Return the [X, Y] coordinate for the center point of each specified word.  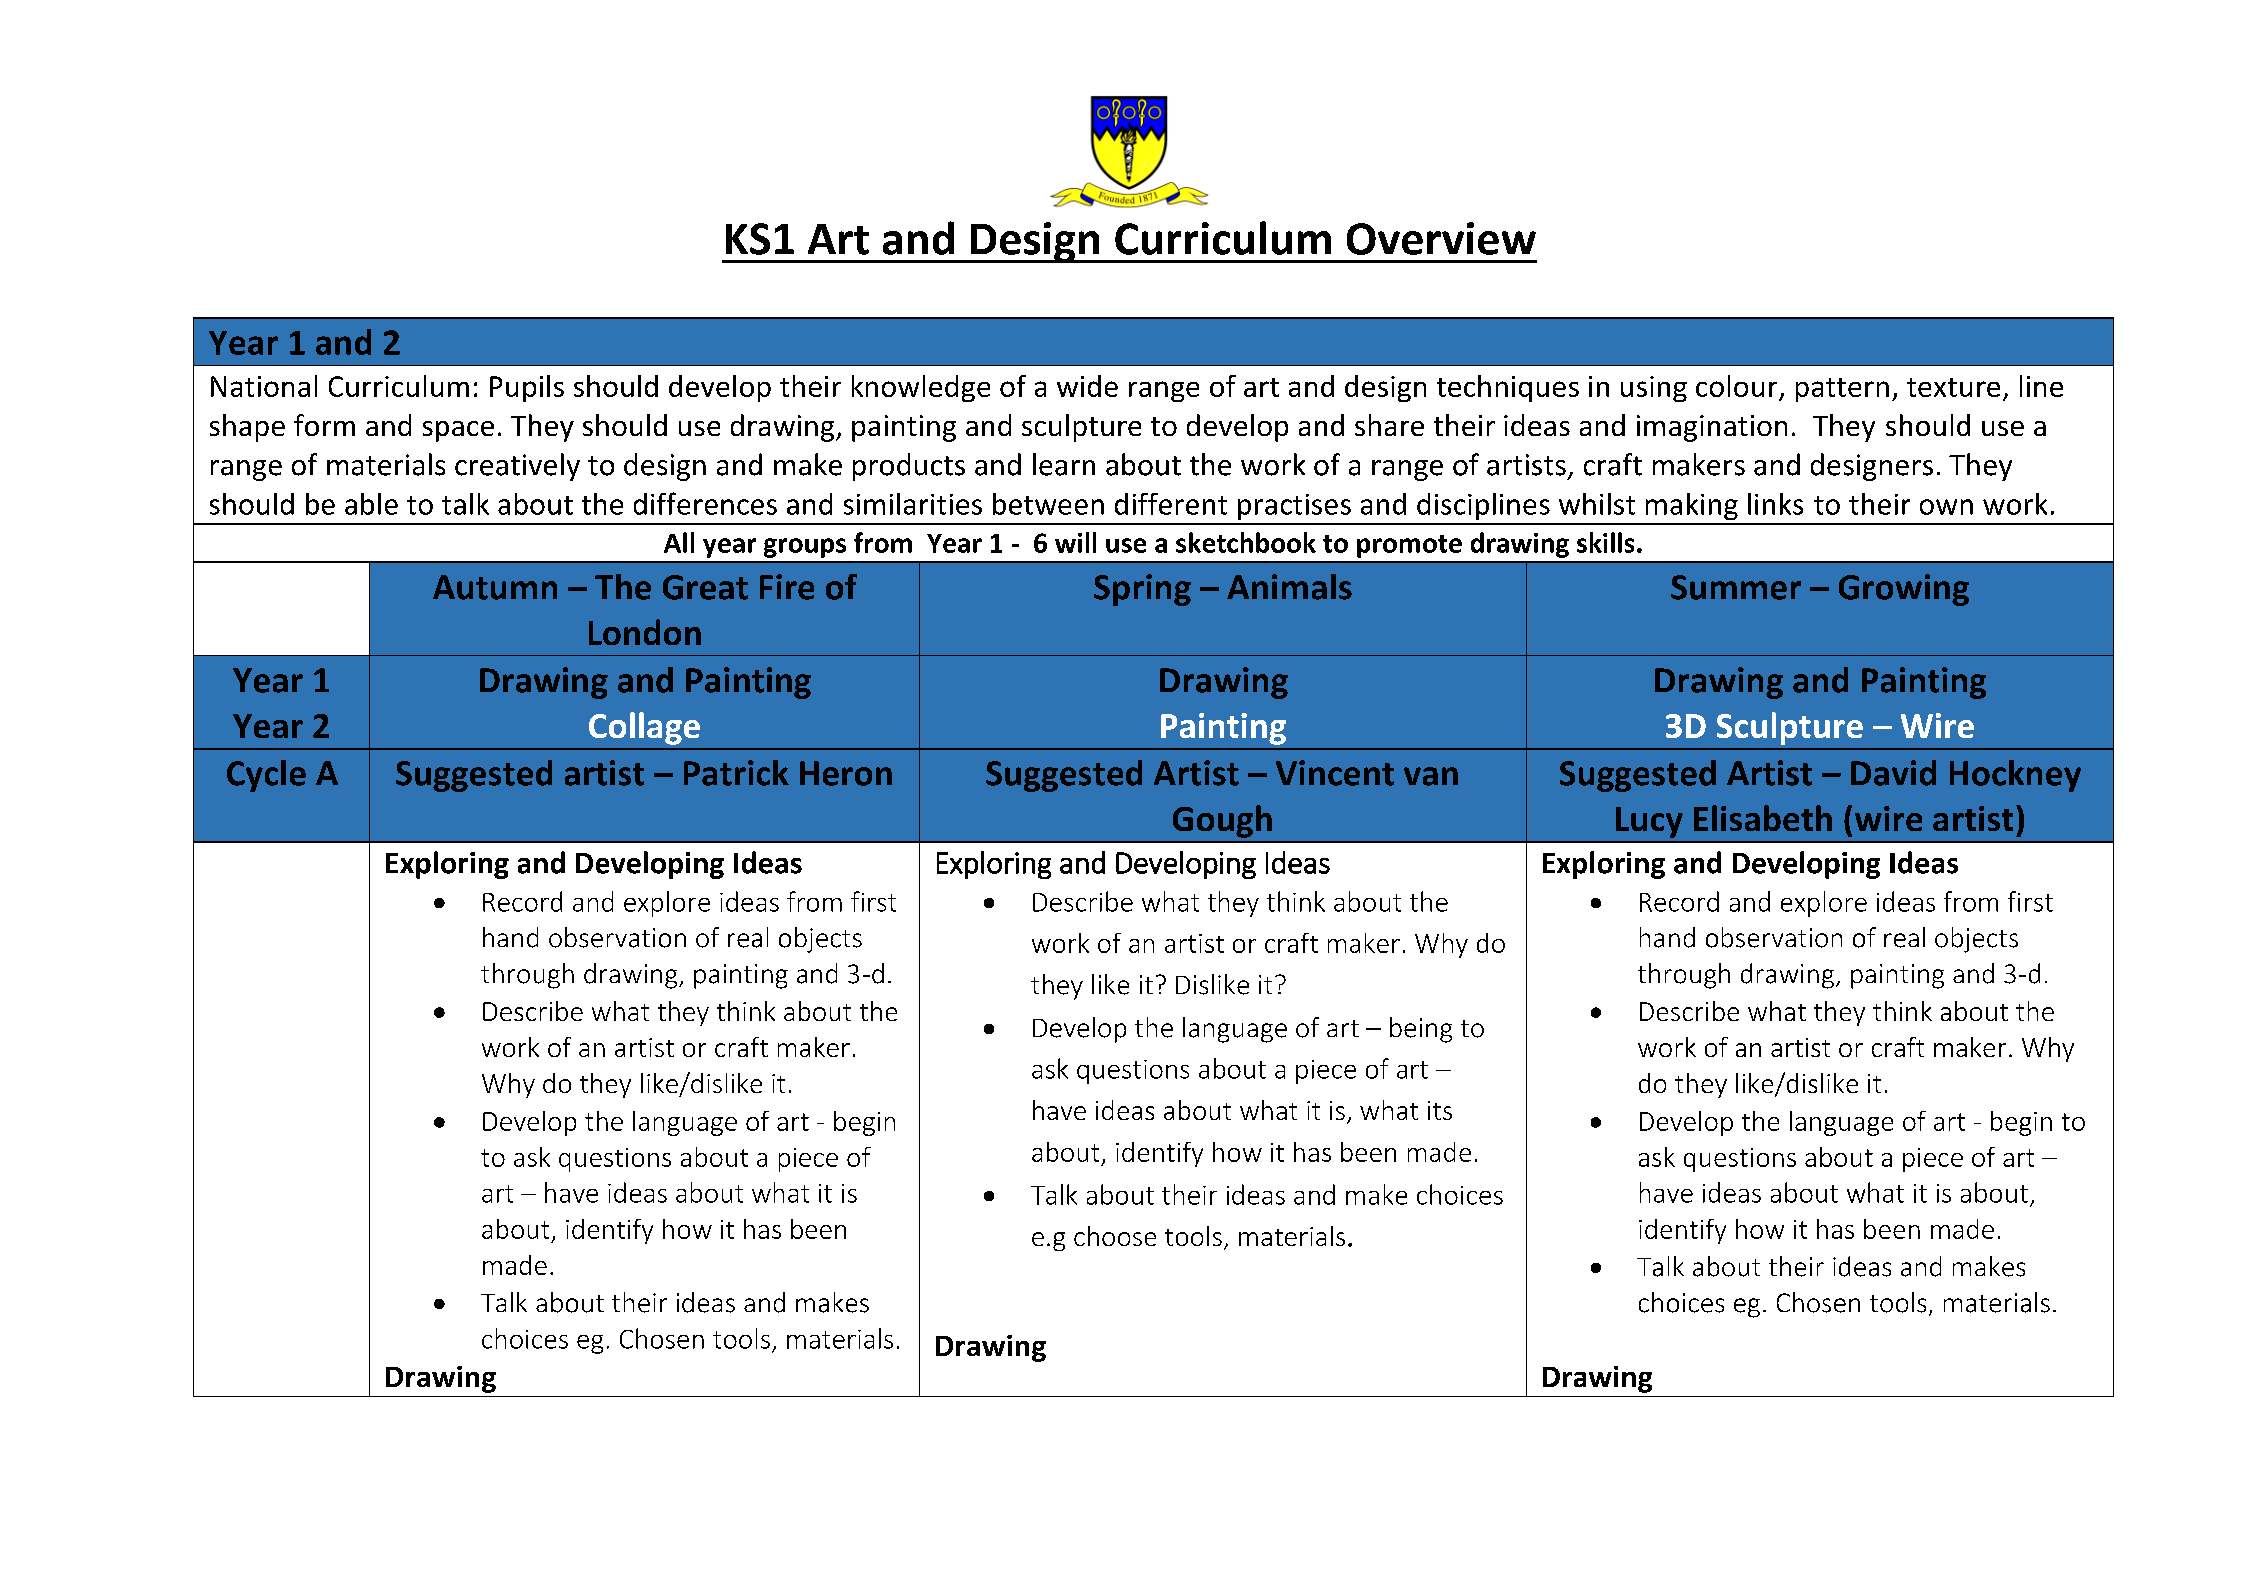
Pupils [527, 388]
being [1421, 1030]
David [1893, 773]
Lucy [1649, 822]
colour [1736, 386]
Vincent [1335, 773]
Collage [644, 728]
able [371, 504]
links [1775, 504]
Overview [1441, 238]
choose [1115, 1236]
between [1048, 504]
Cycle [266, 776]
